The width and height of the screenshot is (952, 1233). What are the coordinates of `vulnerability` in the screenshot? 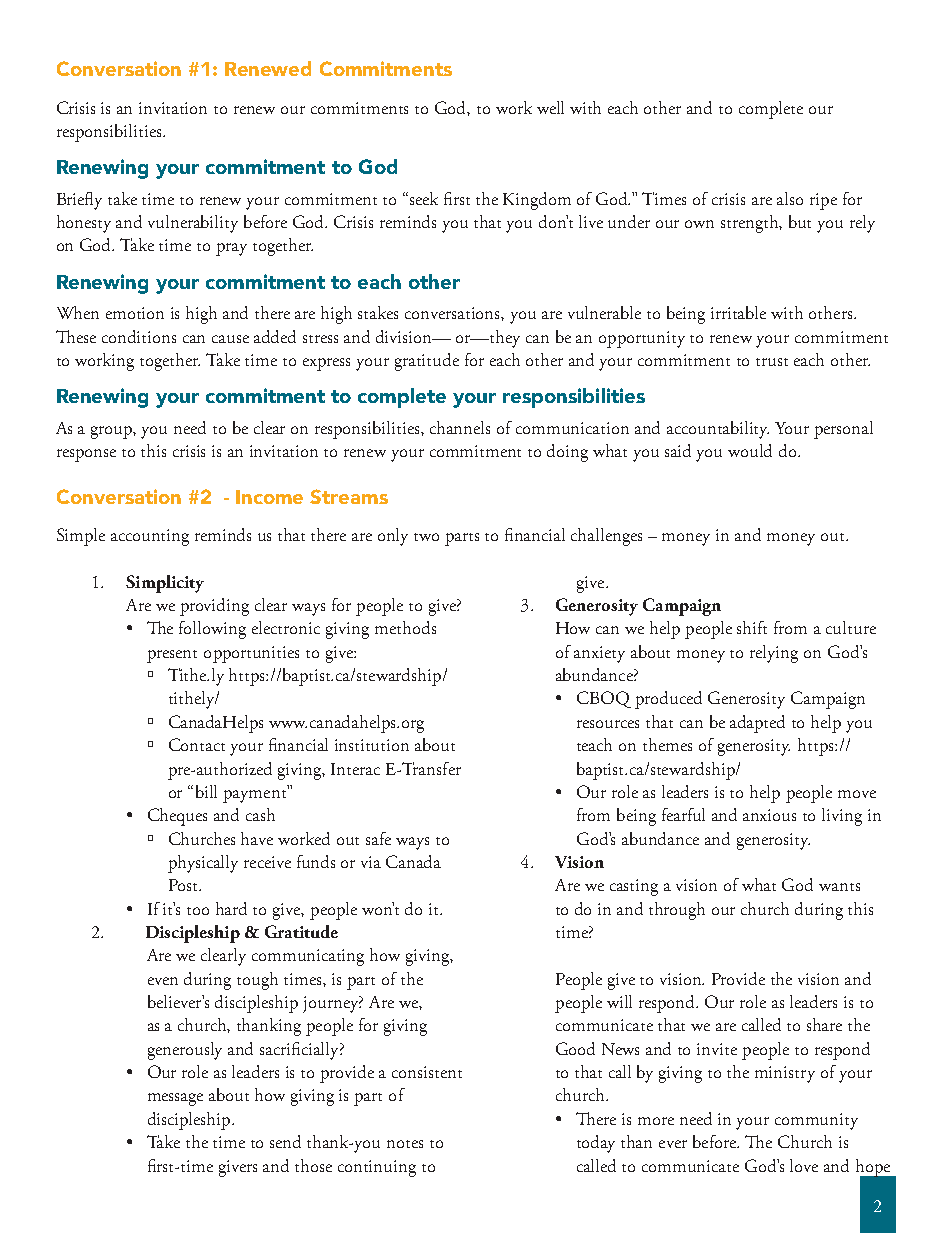 It's located at (193, 224).
